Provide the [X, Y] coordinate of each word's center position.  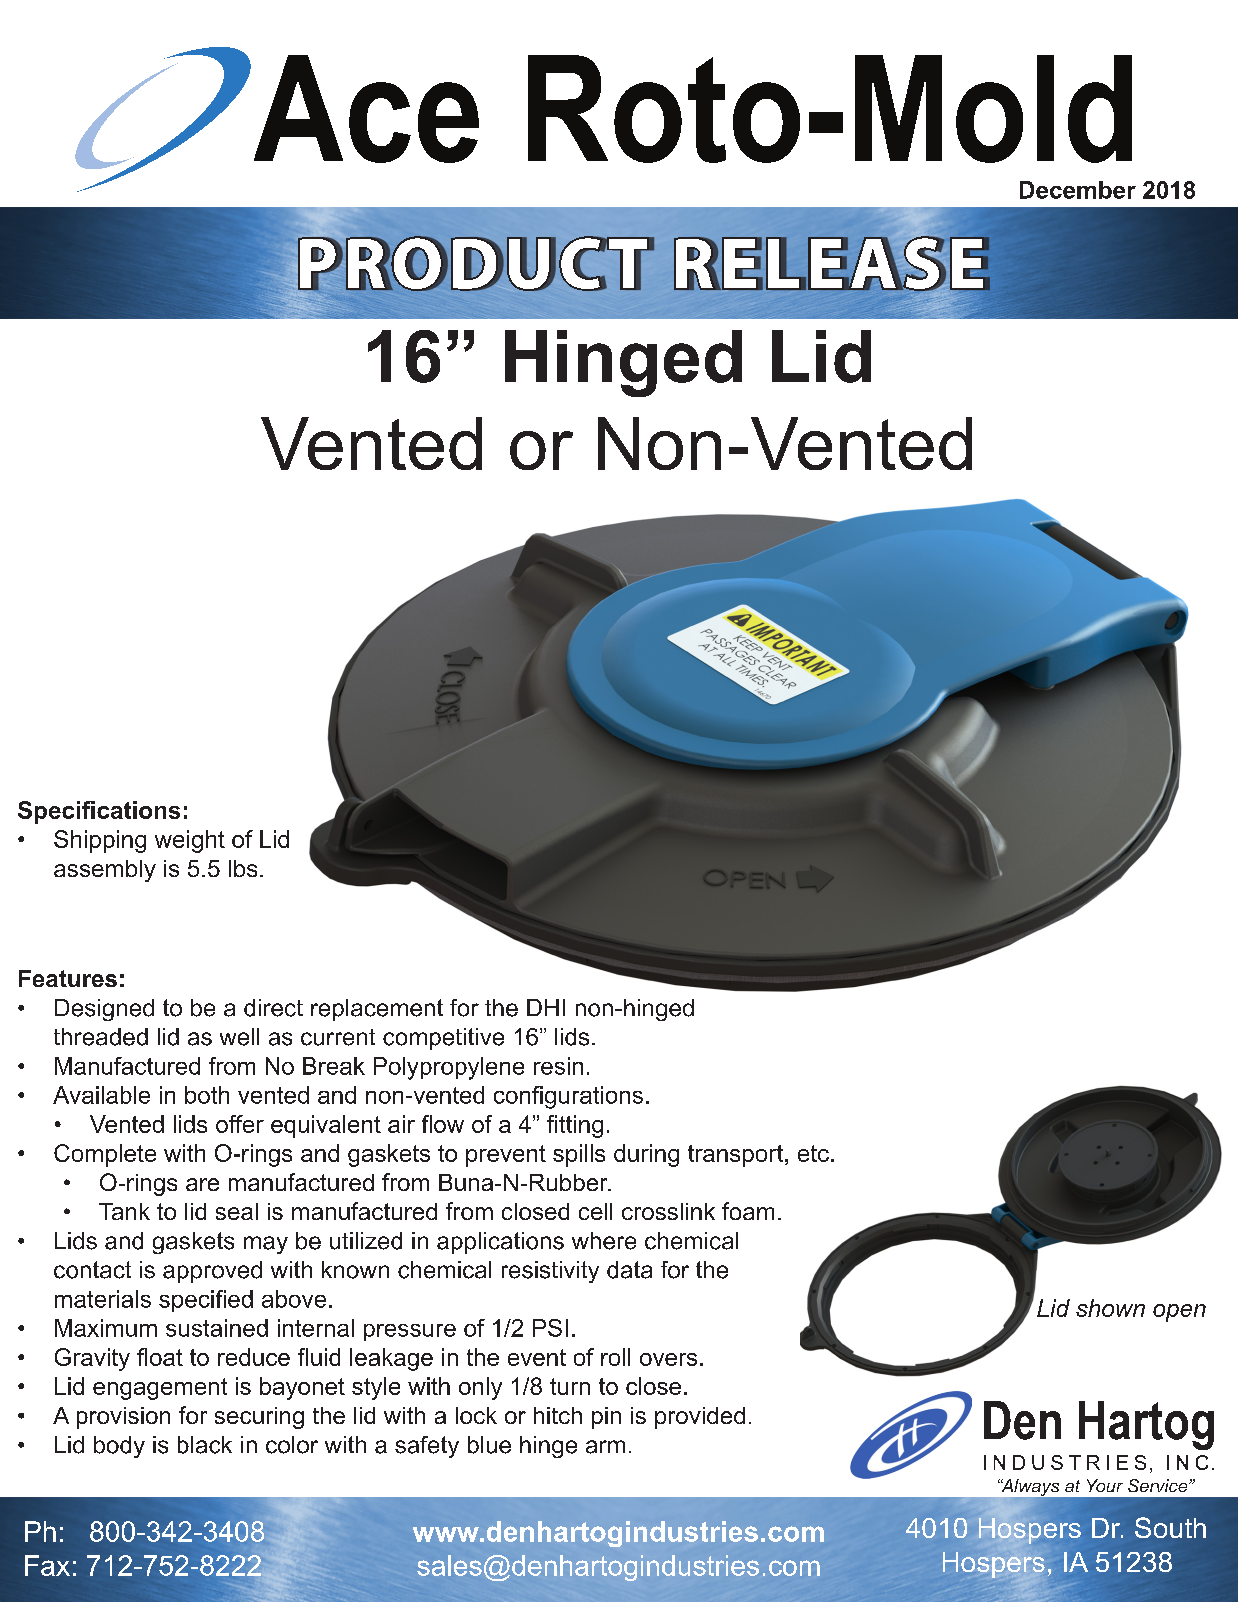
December [1078, 190]
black [205, 1445]
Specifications [99, 812]
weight [190, 841]
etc [813, 1153]
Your [1105, 1485]
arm [605, 1447]
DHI [546, 1007]
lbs [243, 868]
